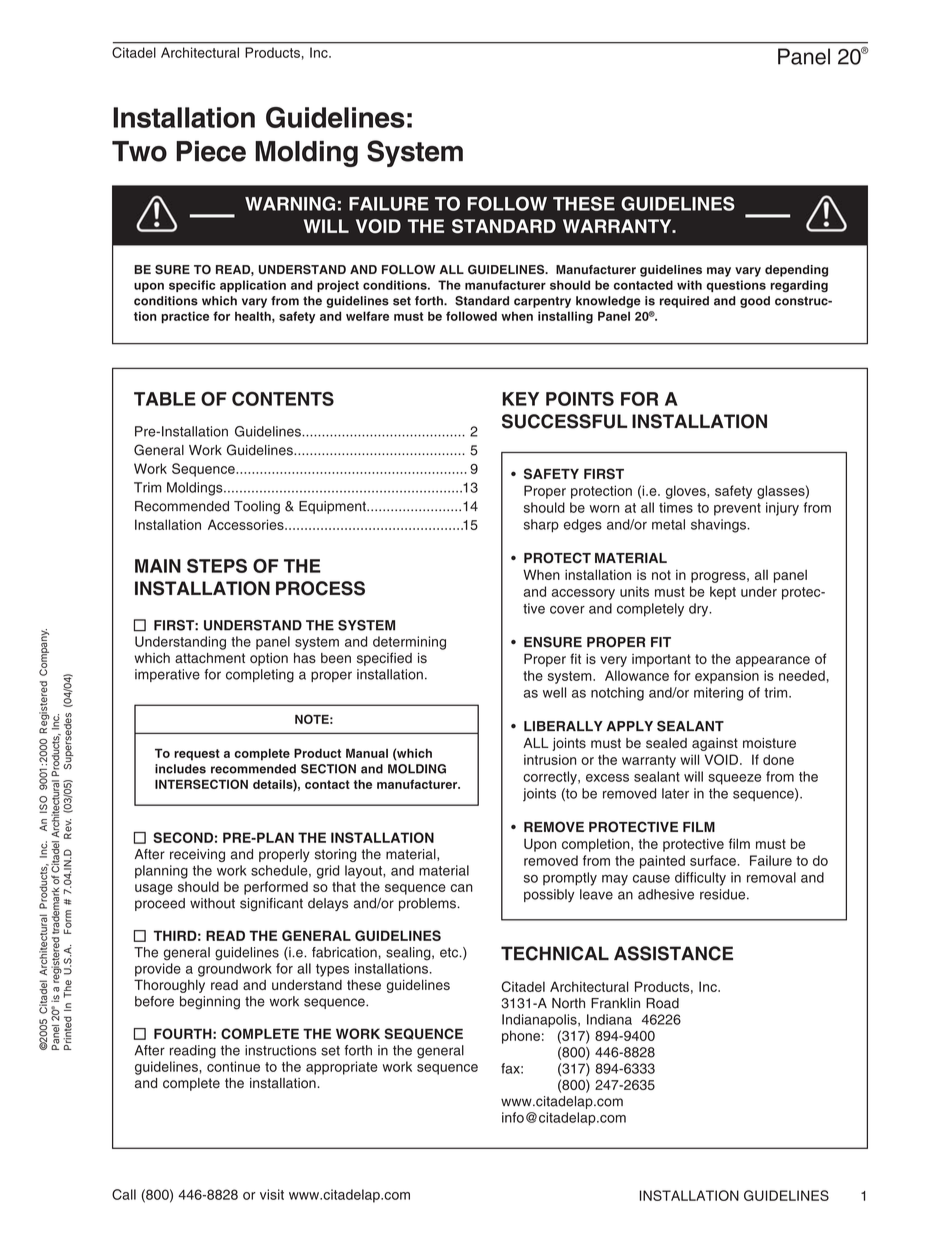  What do you see at coordinates (727, 677) in the screenshot?
I see `expansion` at bounding box center [727, 677].
